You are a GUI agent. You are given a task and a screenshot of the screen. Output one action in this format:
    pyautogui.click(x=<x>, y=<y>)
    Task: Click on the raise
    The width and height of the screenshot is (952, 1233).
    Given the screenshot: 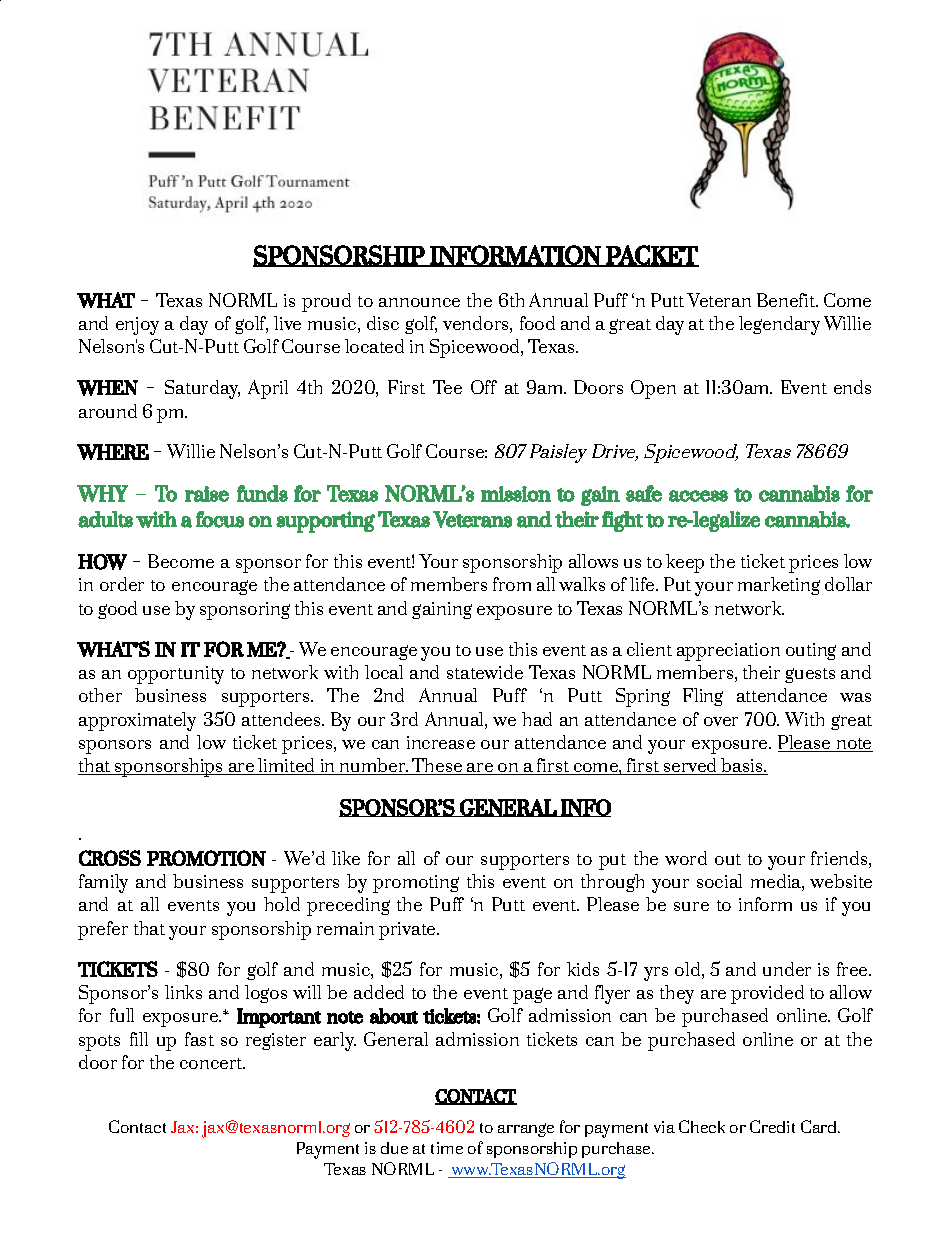 What is the action you would take?
    pyautogui.click(x=207, y=494)
